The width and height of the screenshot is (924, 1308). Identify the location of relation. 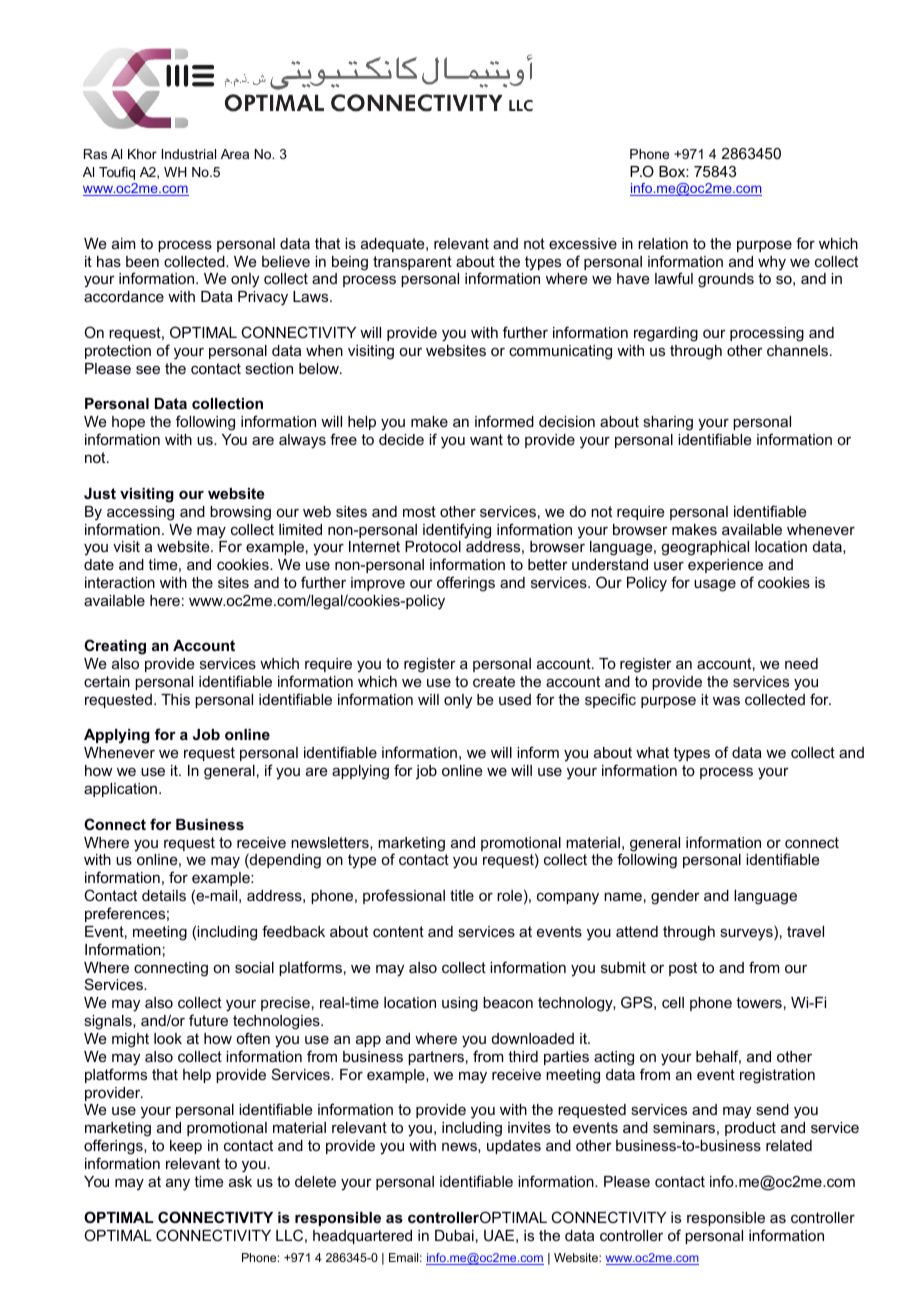
(663, 243).
